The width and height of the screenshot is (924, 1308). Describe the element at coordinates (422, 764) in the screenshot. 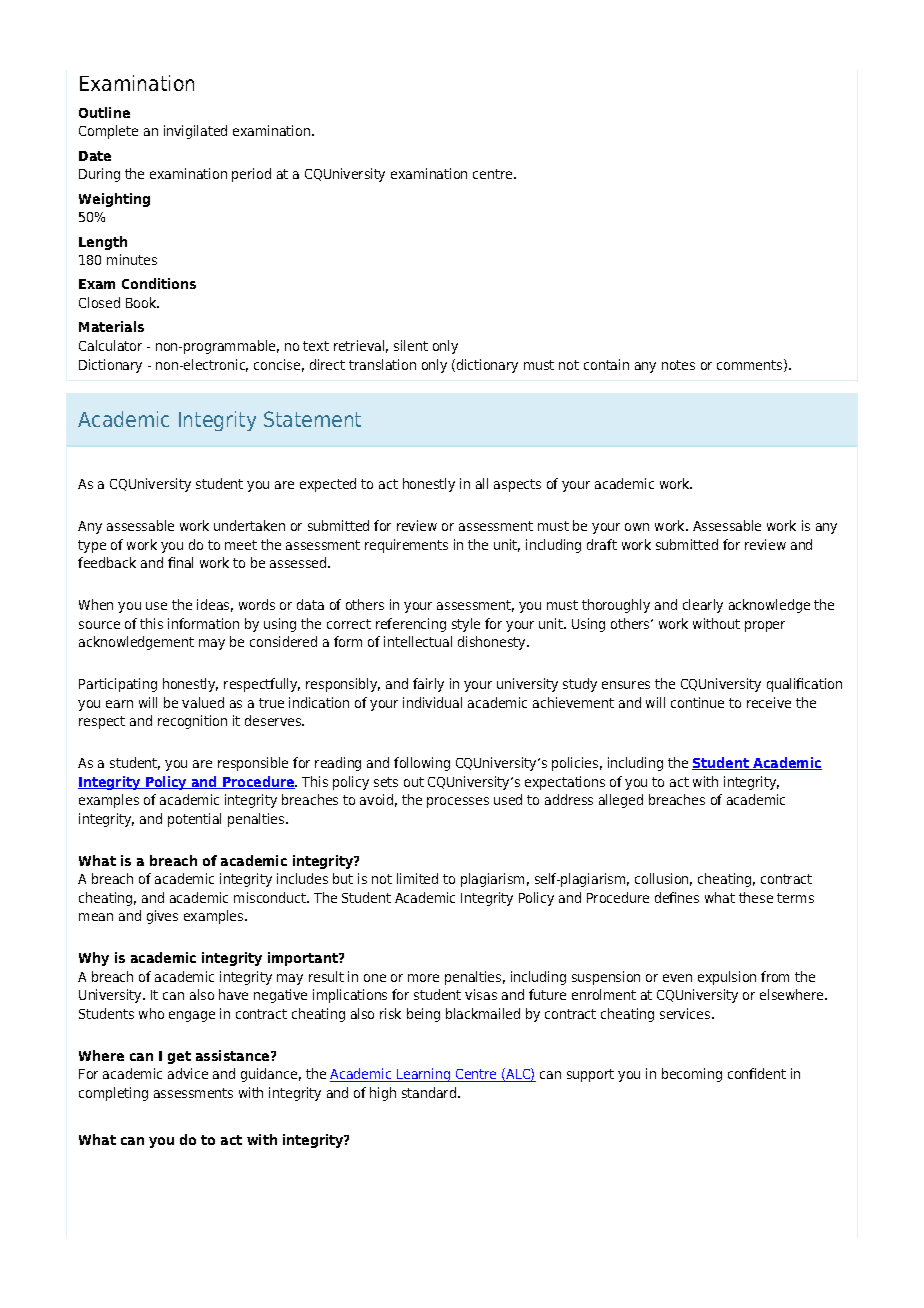

I see `following` at that location.
